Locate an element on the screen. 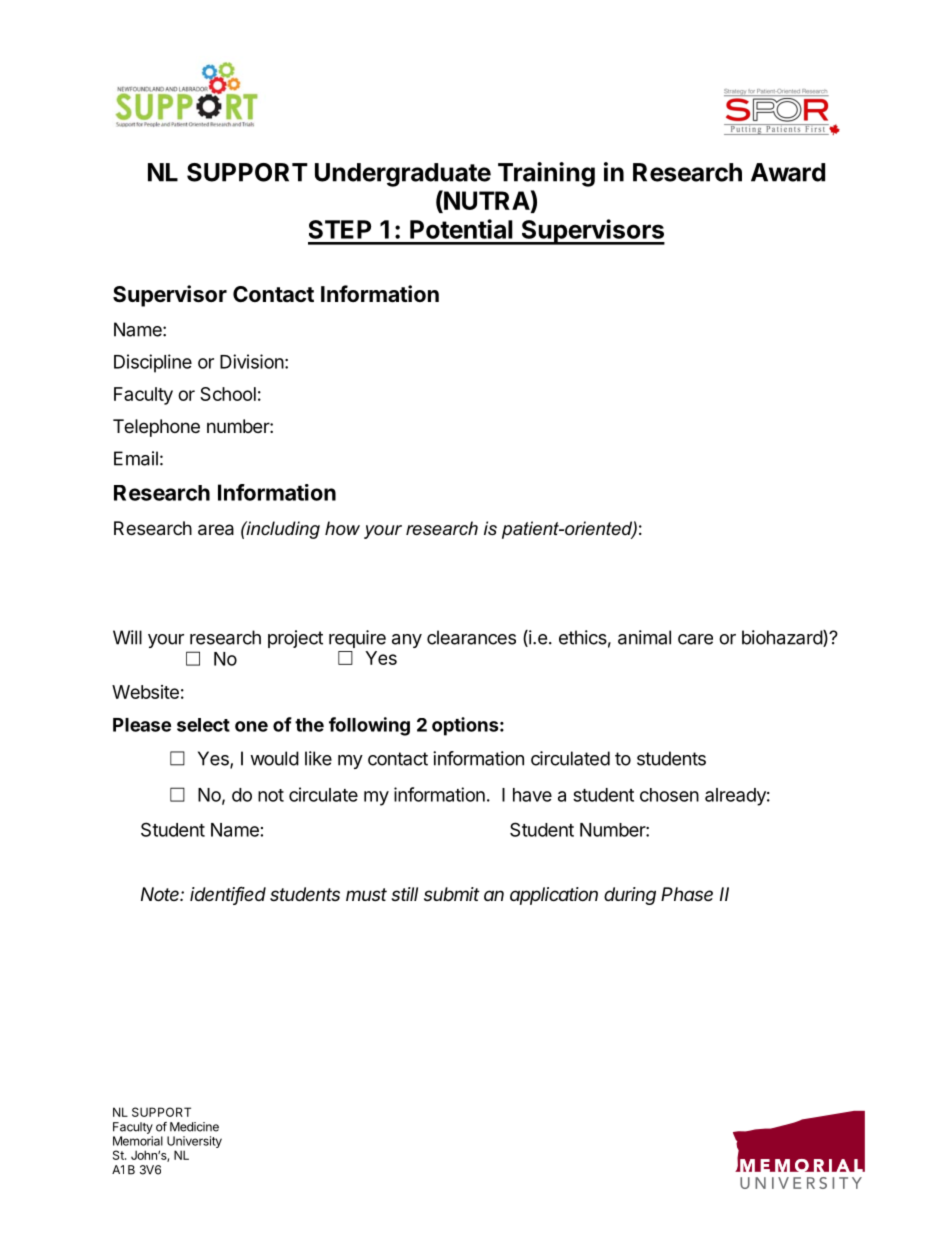 Image resolution: width=952 pixels, height=1233 pixels. Phase is located at coordinates (687, 894).
